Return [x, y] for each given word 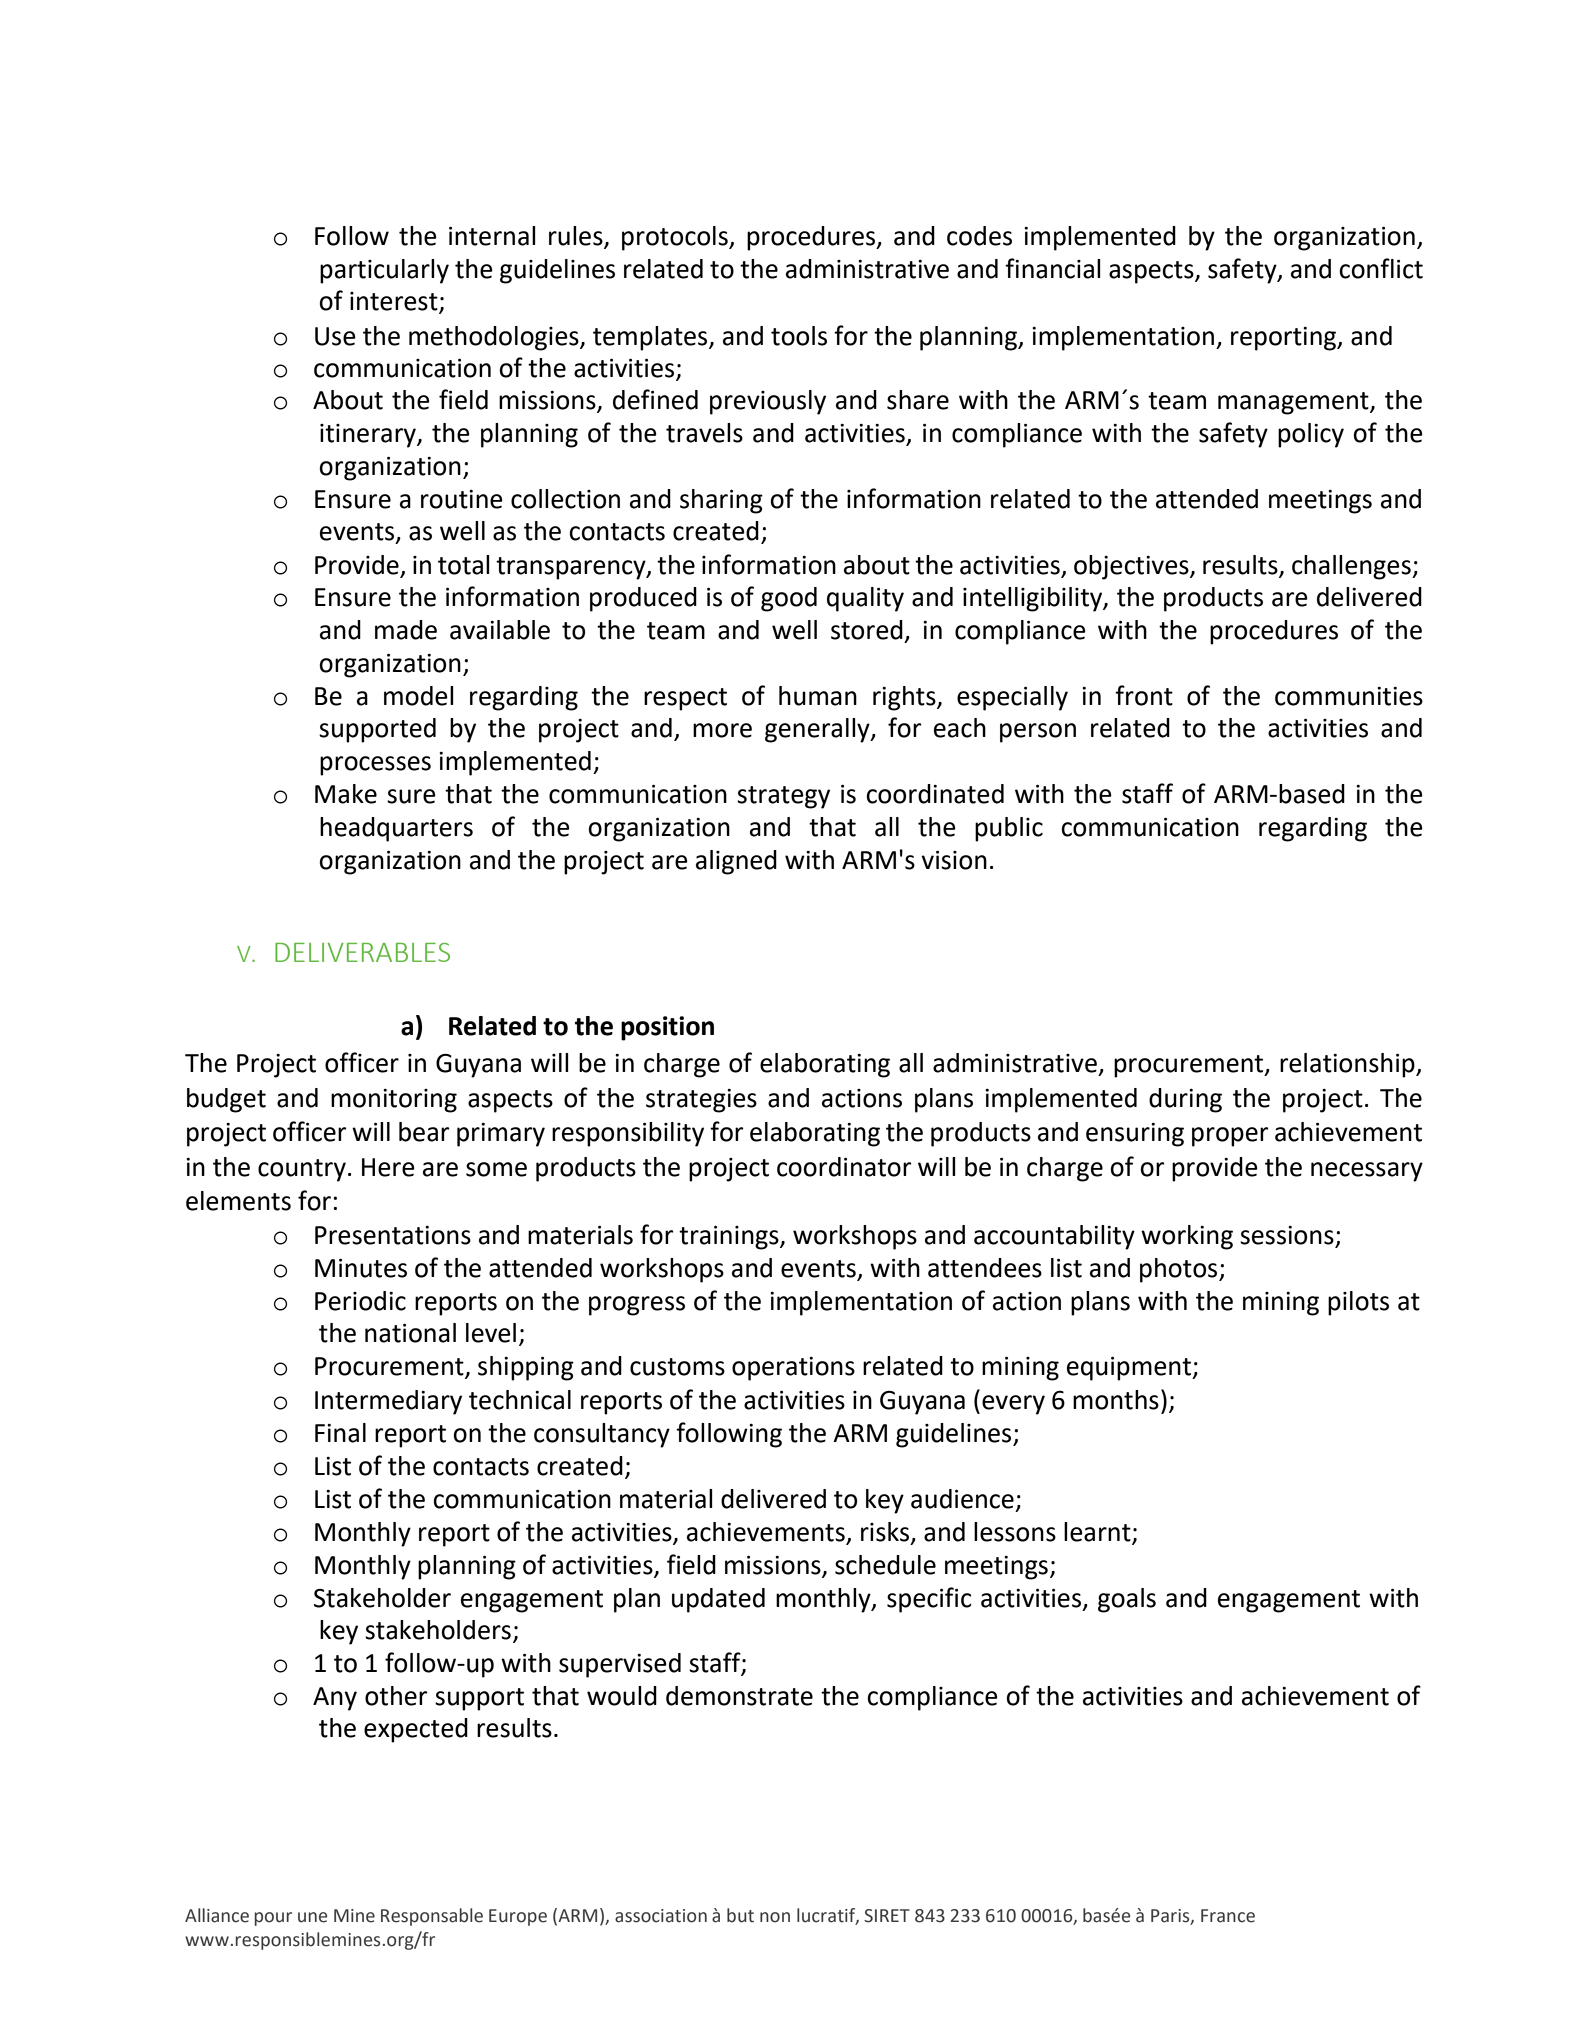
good [789, 599]
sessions [1288, 1236]
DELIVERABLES [362, 952]
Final [340, 1433]
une [312, 1917]
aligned [736, 862]
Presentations [393, 1235]
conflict [1381, 268]
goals [1127, 1600]
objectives [1132, 567]
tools [799, 336]
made [406, 630]
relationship [1348, 1065]
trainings [730, 1238]
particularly [384, 271]
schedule [885, 1565]
